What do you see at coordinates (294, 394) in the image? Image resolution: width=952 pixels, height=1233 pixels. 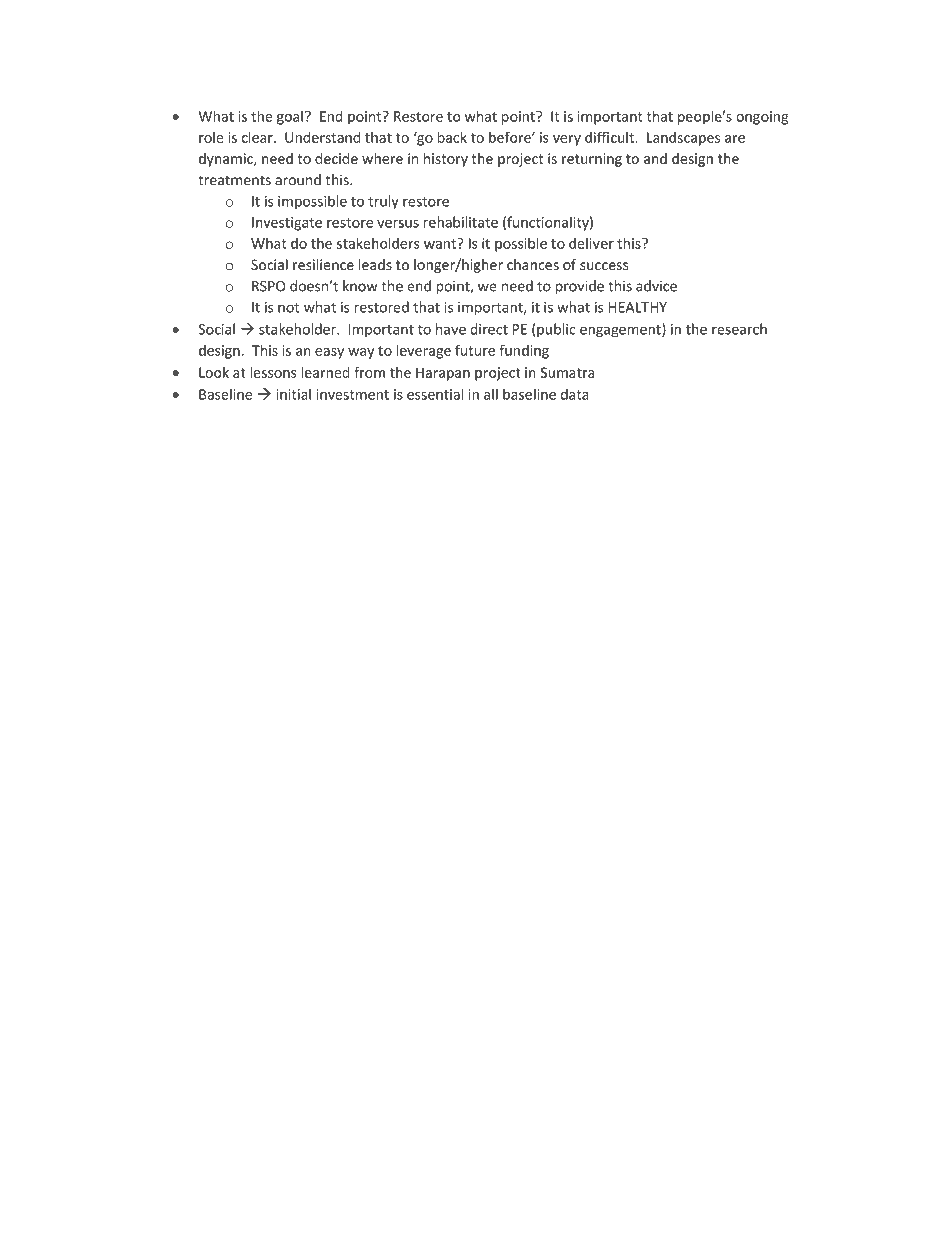 I see `initial` at bounding box center [294, 394].
